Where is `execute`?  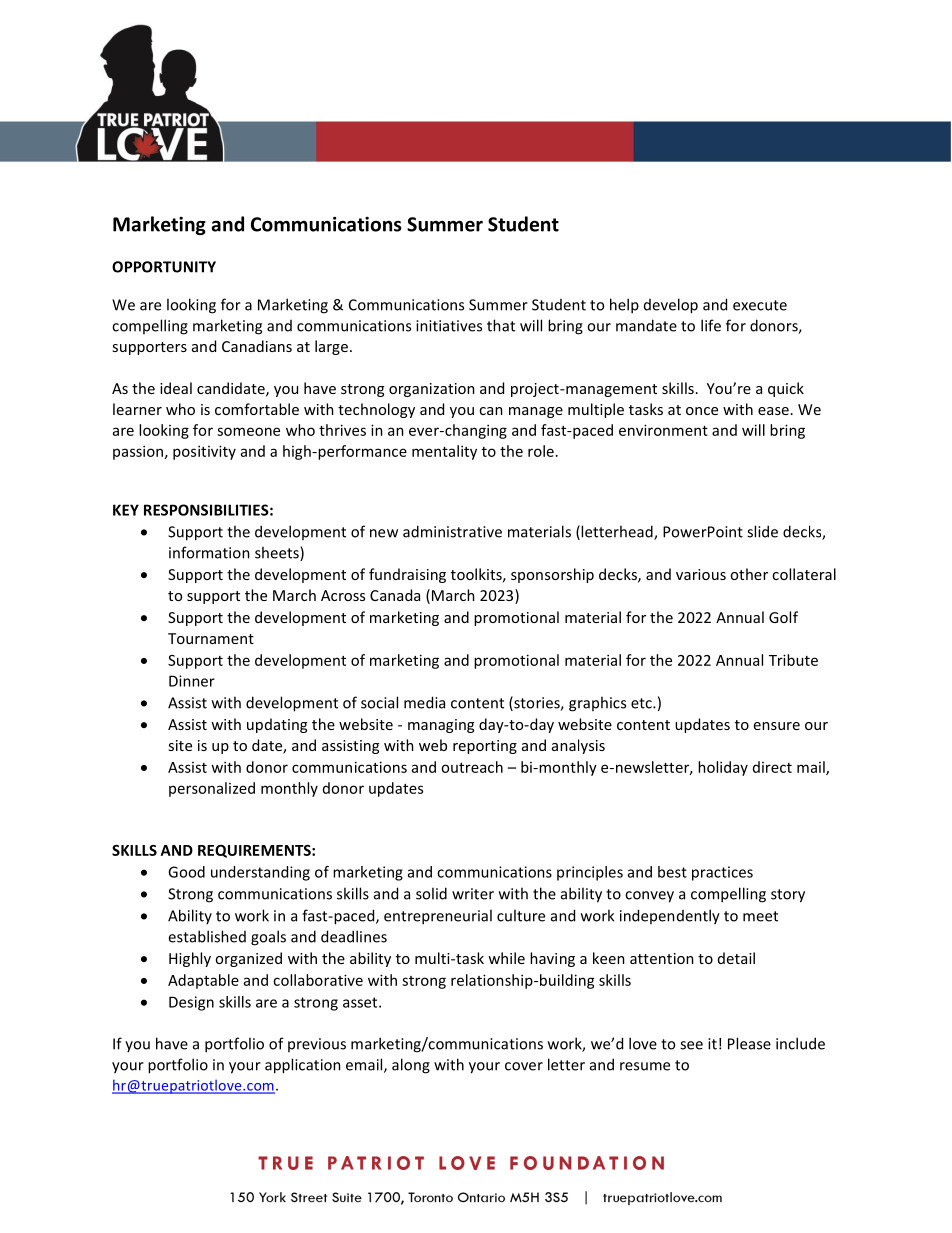 execute is located at coordinates (760, 305).
